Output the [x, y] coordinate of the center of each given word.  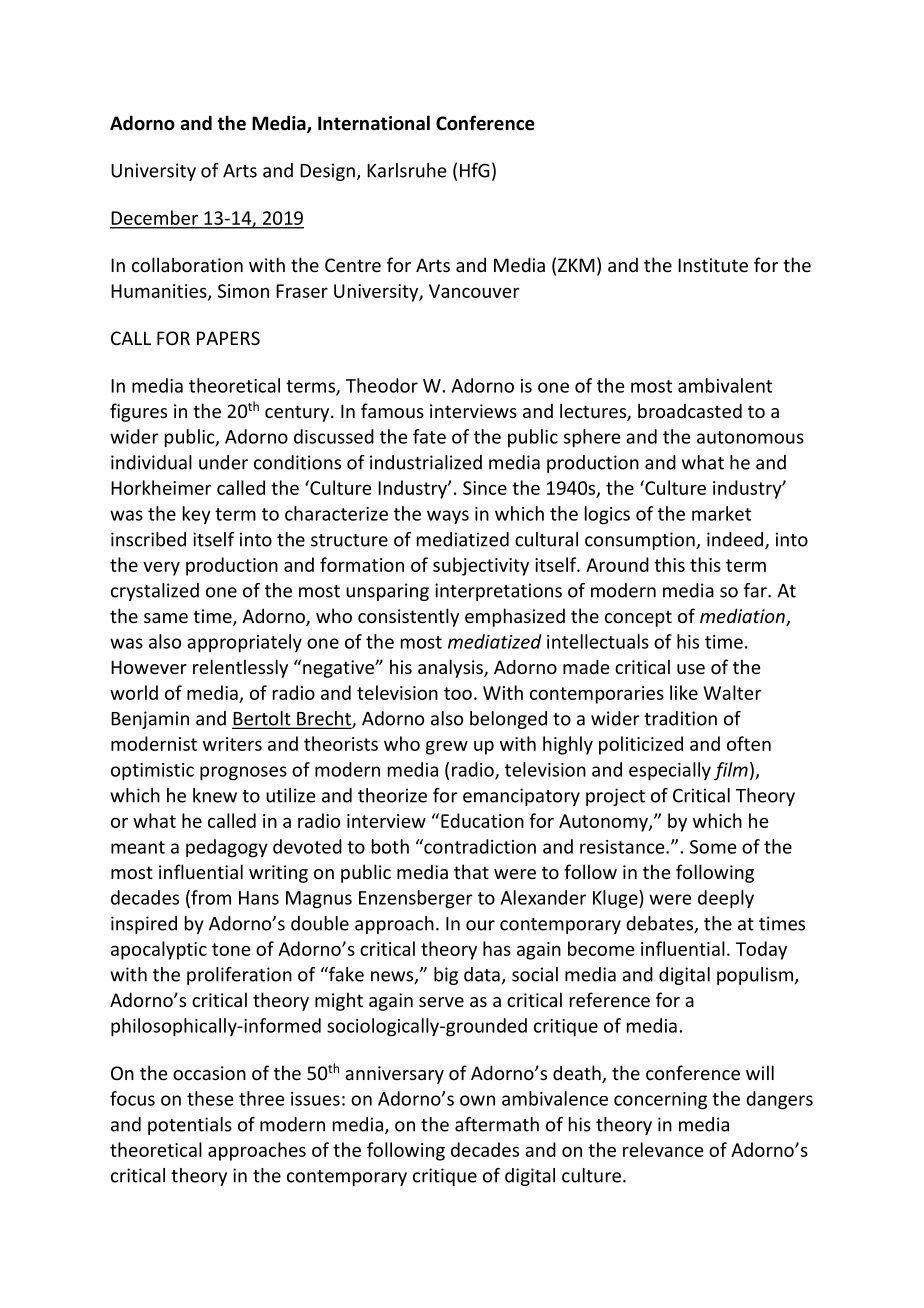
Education [482, 820]
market [721, 513]
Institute [713, 265]
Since [485, 488]
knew [215, 795]
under [223, 462]
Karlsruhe [406, 170]
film [731, 771]
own [477, 1100]
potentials [190, 1126]
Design [327, 172]
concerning [660, 1101]
